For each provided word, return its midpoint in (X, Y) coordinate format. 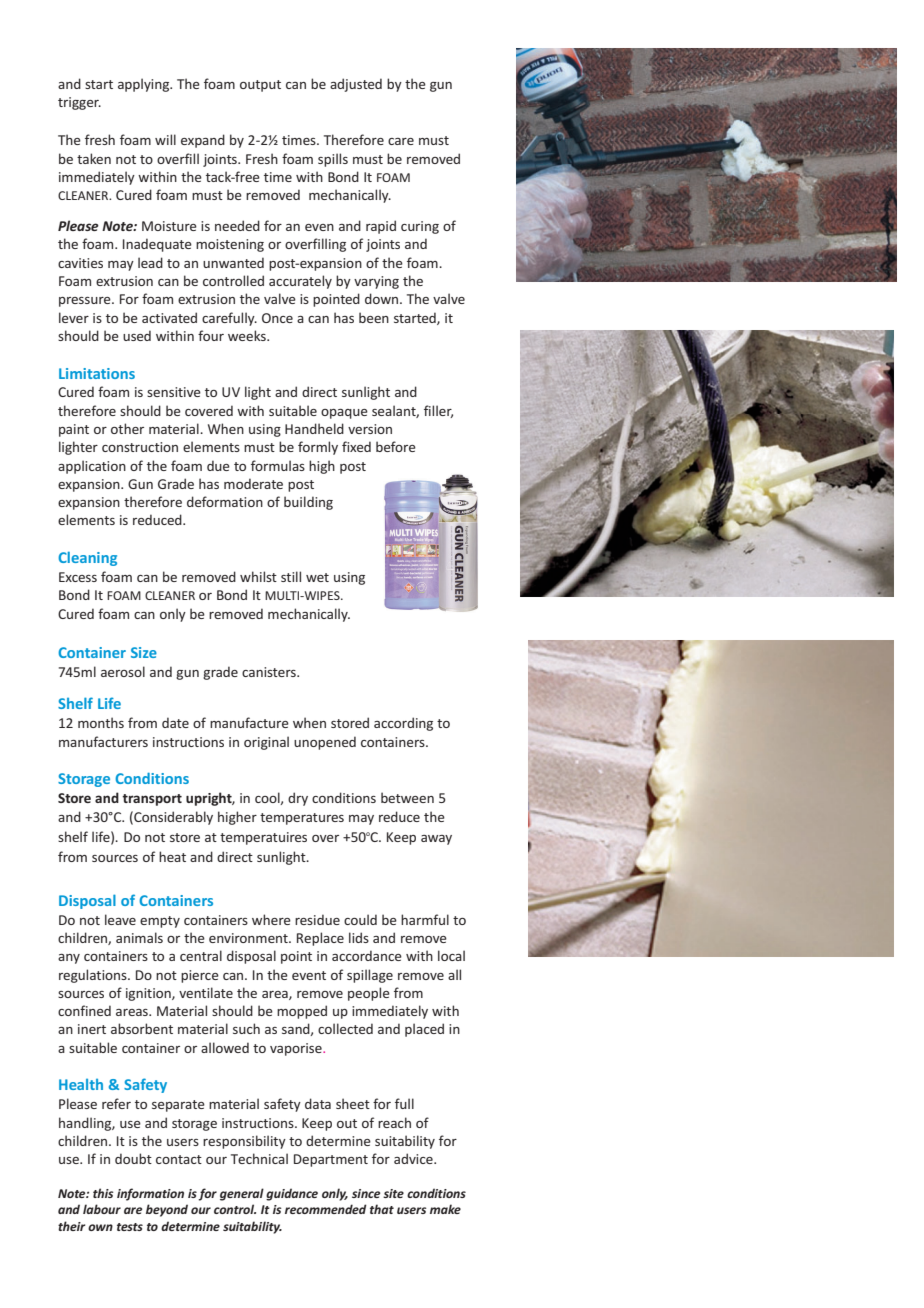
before (396, 446)
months (101, 722)
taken (94, 158)
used (137, 335)
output (260, 86)
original (266, 743)
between (407, 797)
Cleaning (87, 558)
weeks (248, 335)
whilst (258, 576)
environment (249, 938)
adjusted (356, 85)
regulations (94, 976)
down (383, 298)
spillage (370, 976)
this (103, 1193)
